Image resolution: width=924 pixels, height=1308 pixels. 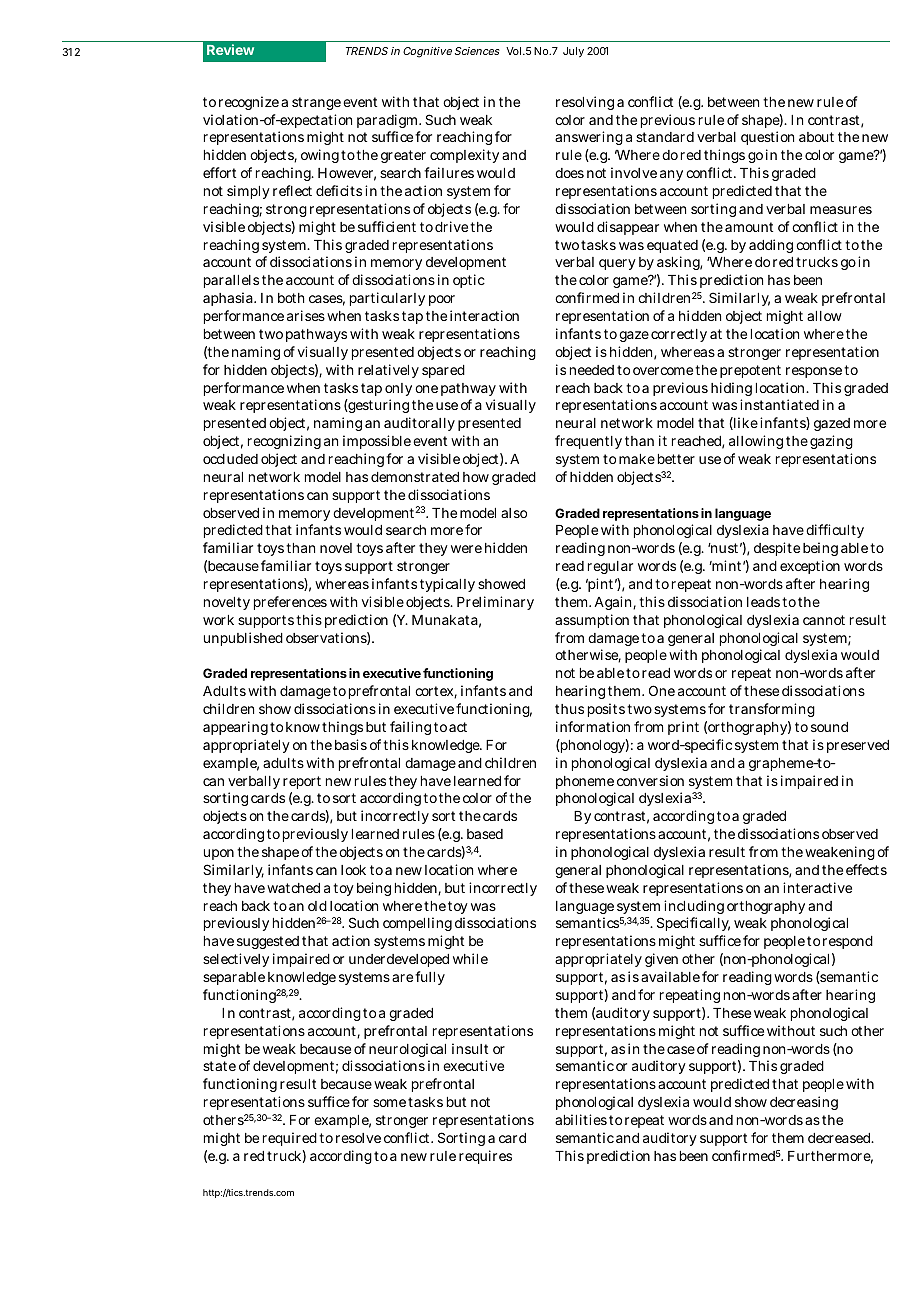 I want to click on about, so click(x=816, y=137).
